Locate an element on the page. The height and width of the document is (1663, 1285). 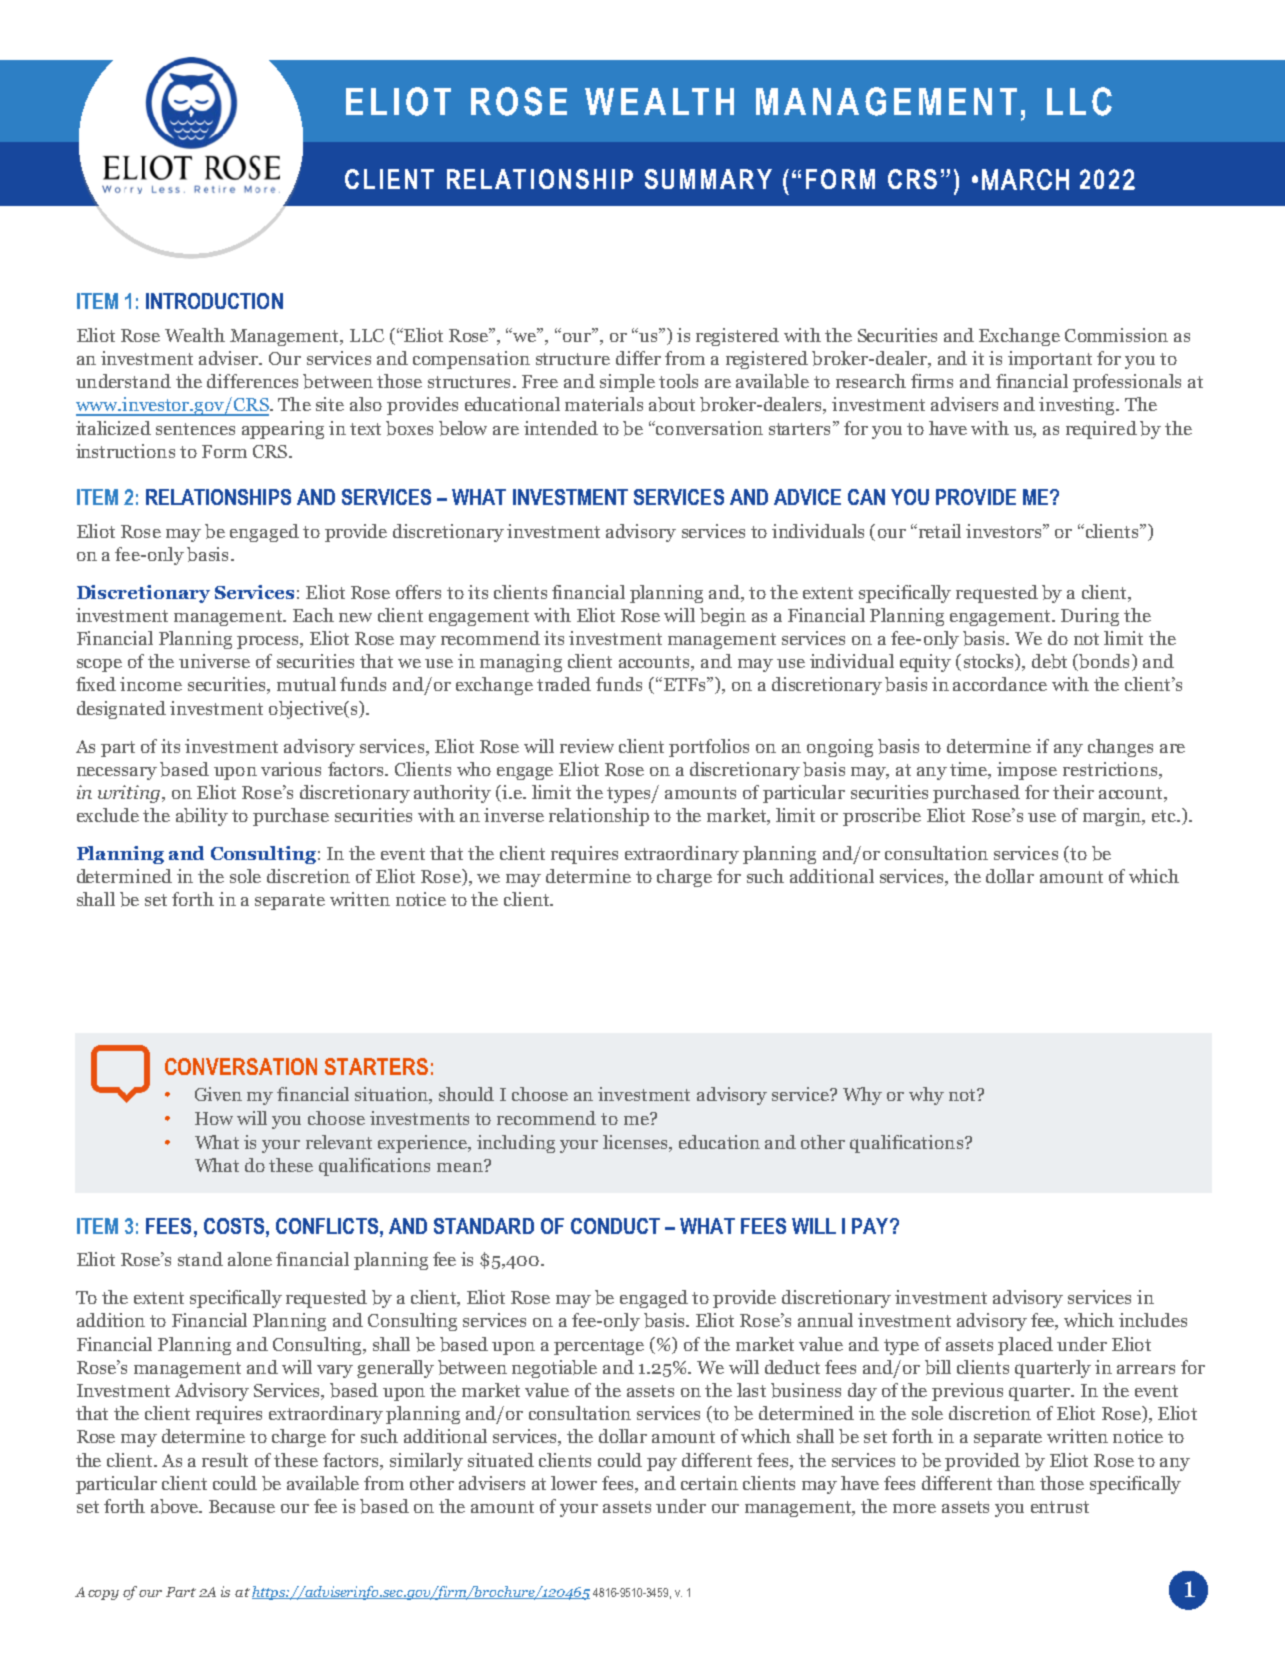
SUMMARY is located at coordinates (708, 179).
